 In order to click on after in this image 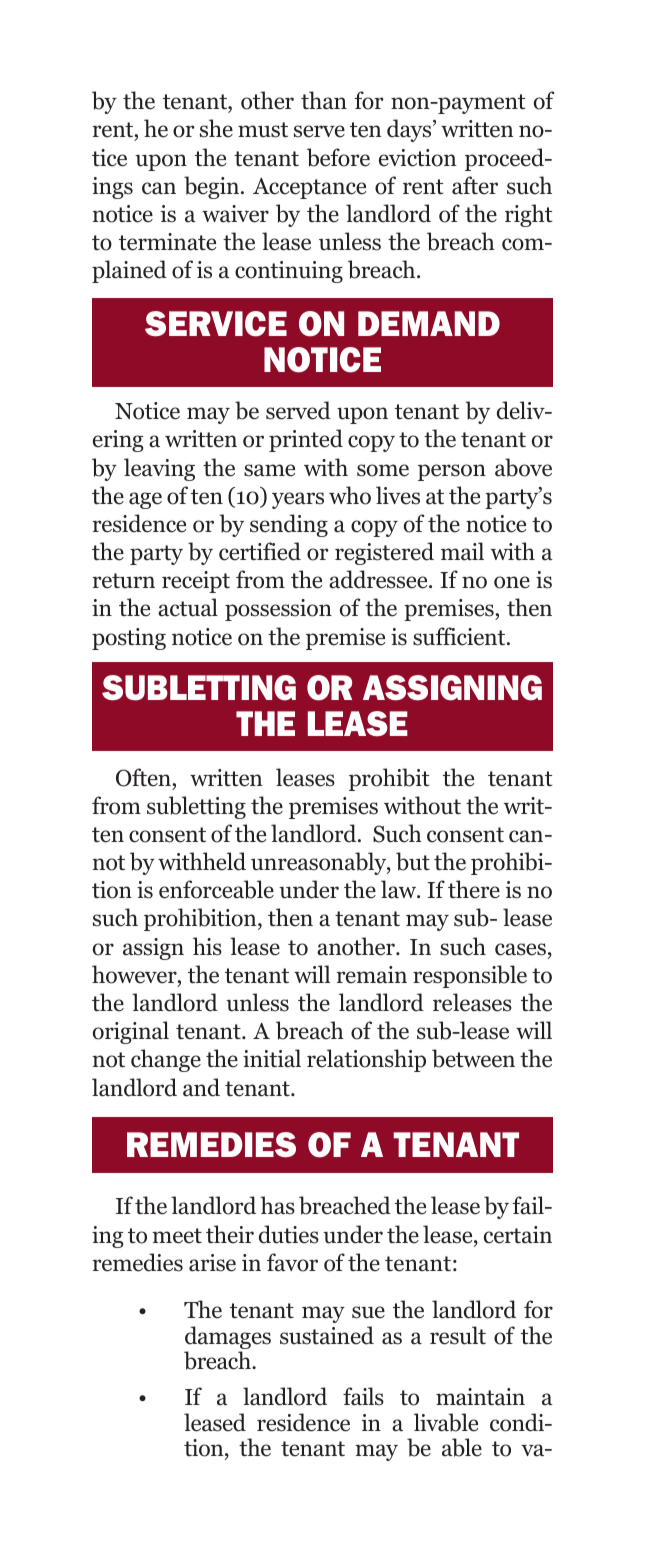, I will do `click(475, 185)`.
